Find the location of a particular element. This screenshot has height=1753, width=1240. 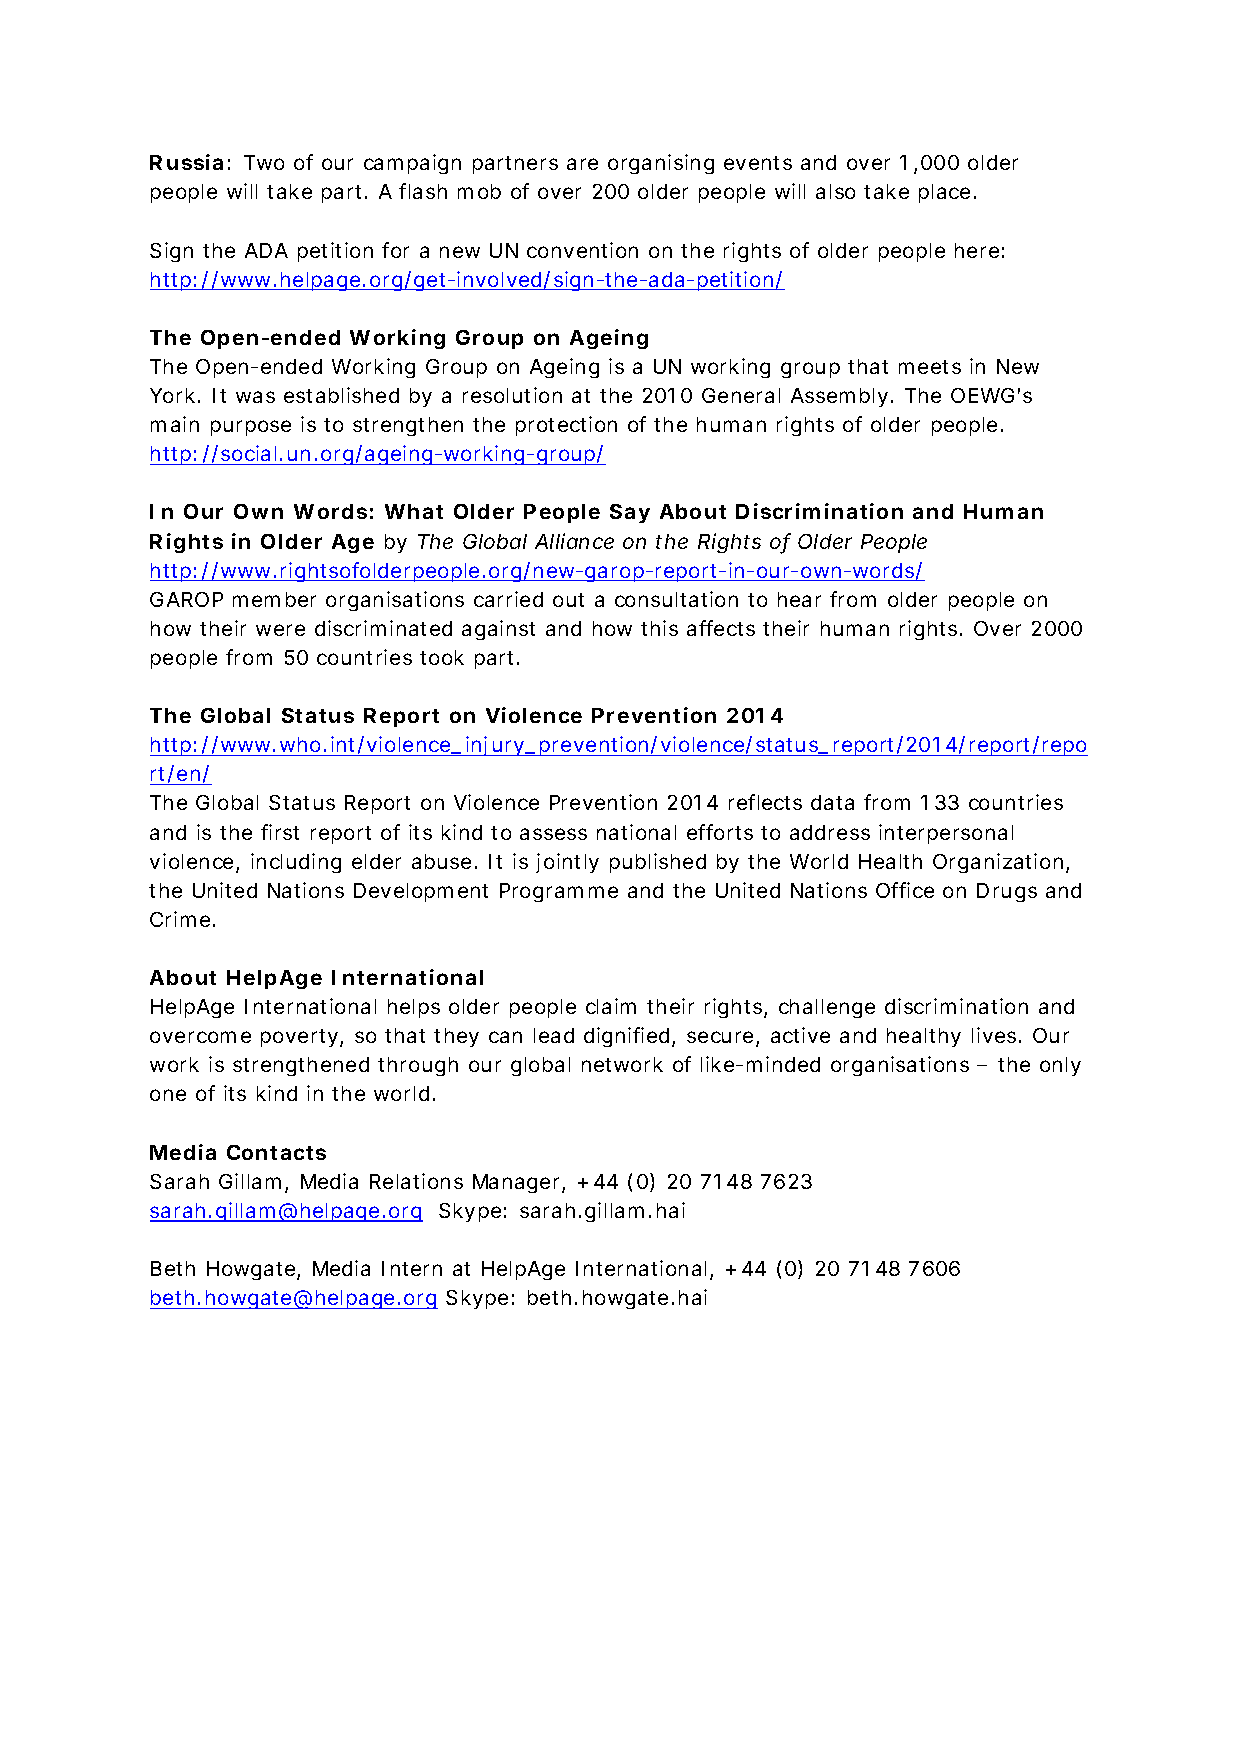

What is located at coordinates (414, 511).
